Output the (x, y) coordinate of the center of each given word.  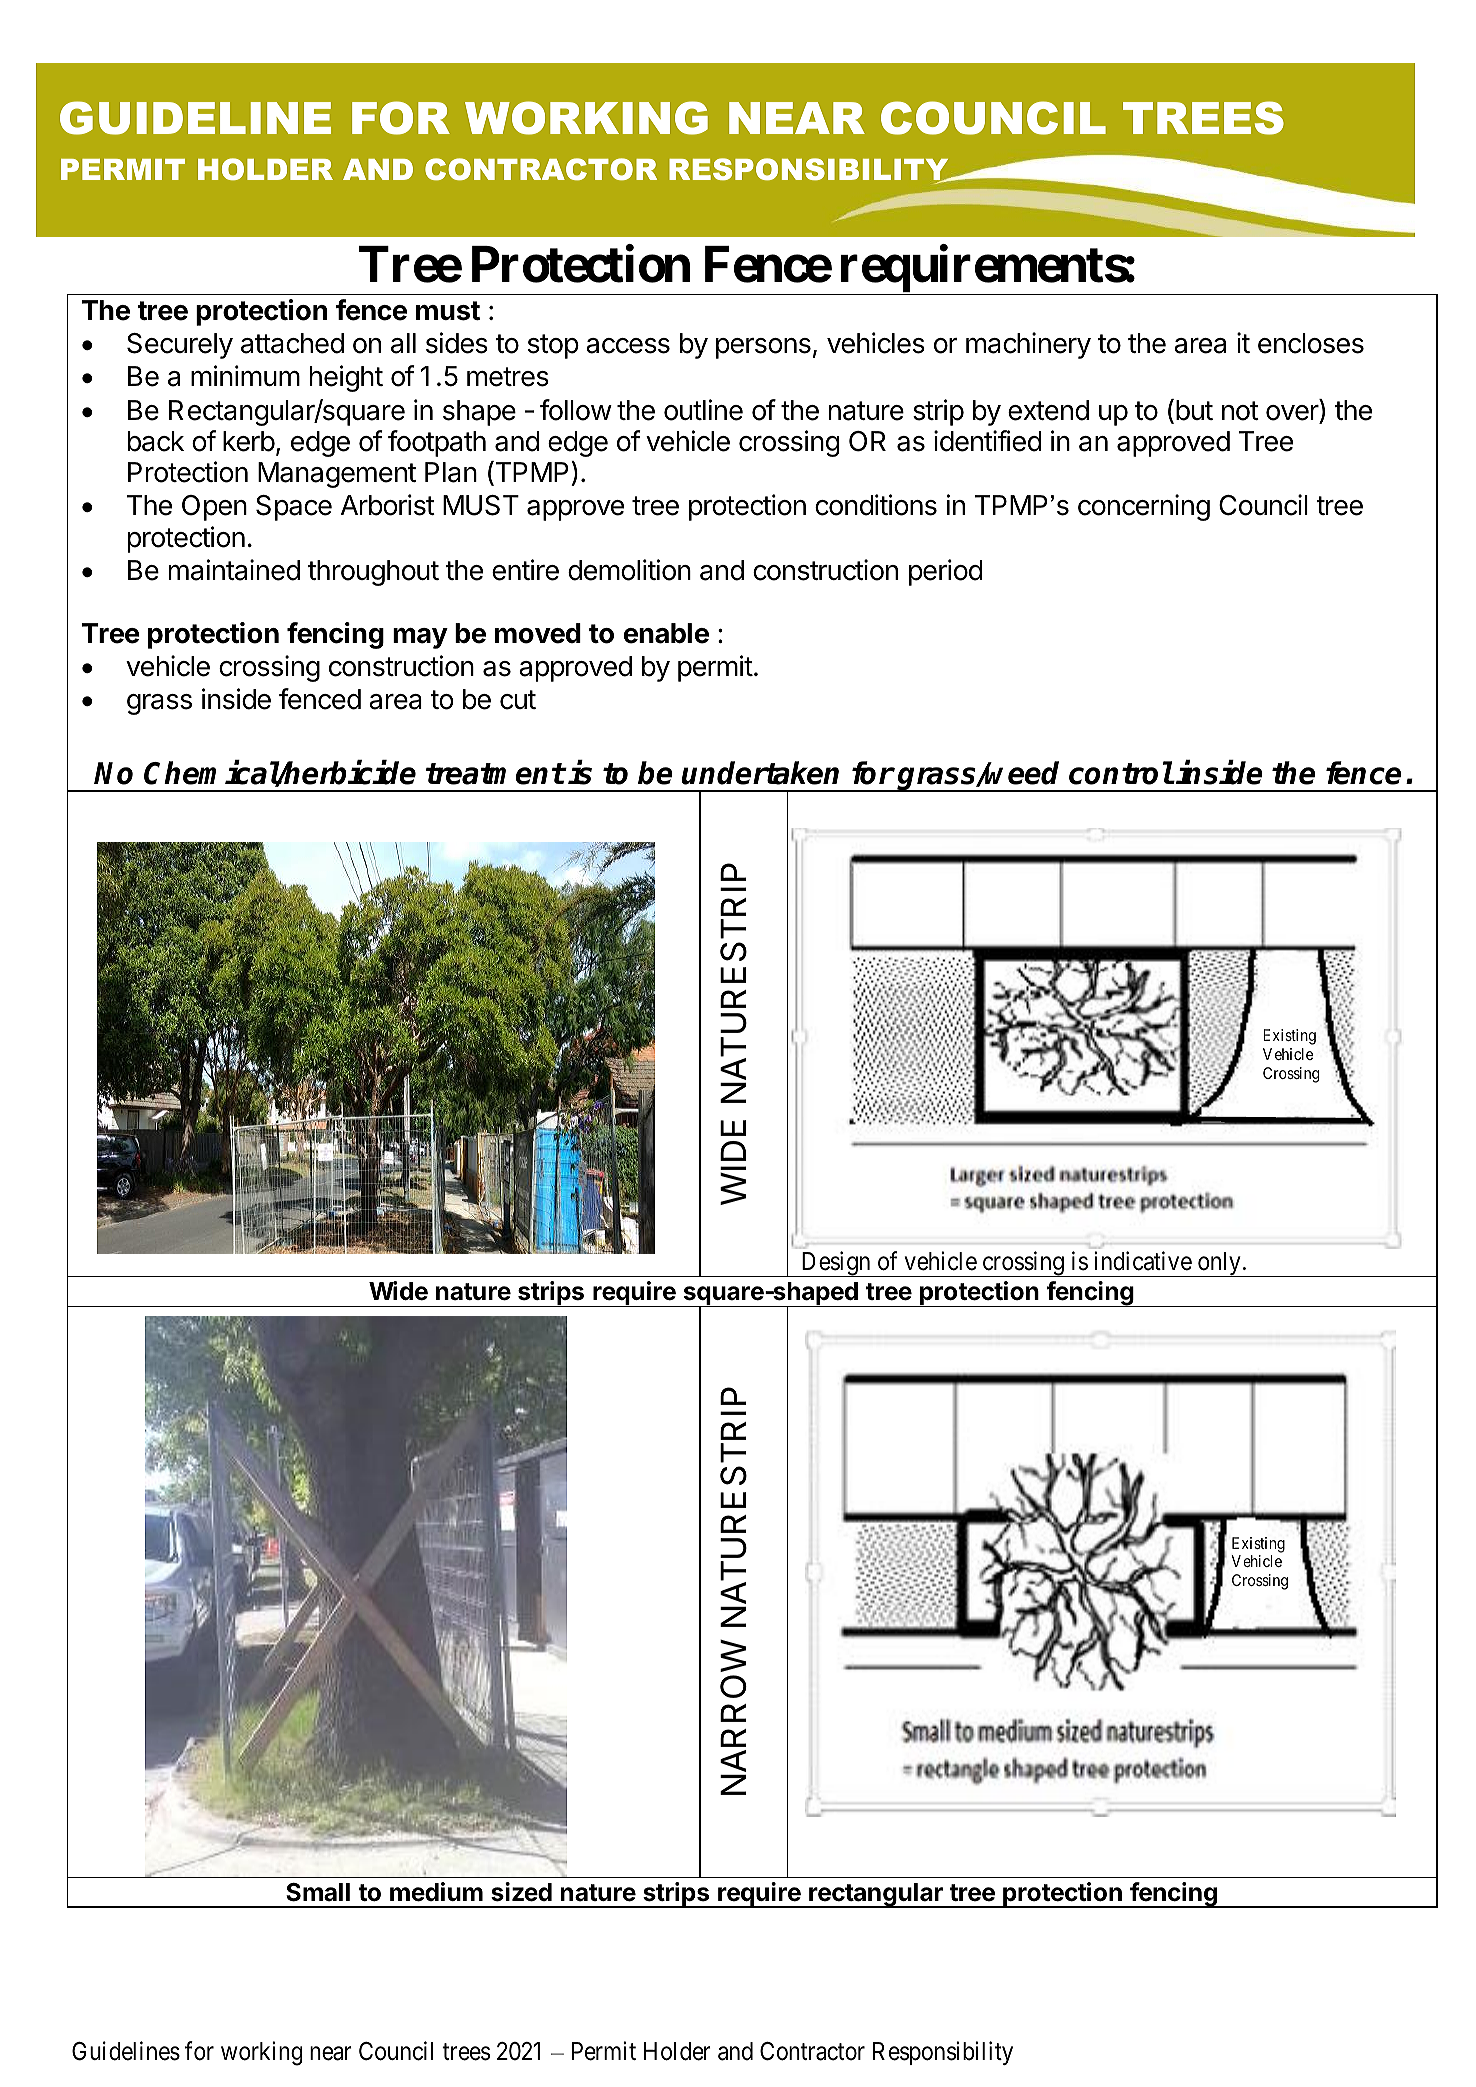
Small (318, 1892)
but (1194, 410)
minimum (245, 375)
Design (836, 1264)
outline (703, 410)
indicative (1143, 1261)
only (1219, 1264)
